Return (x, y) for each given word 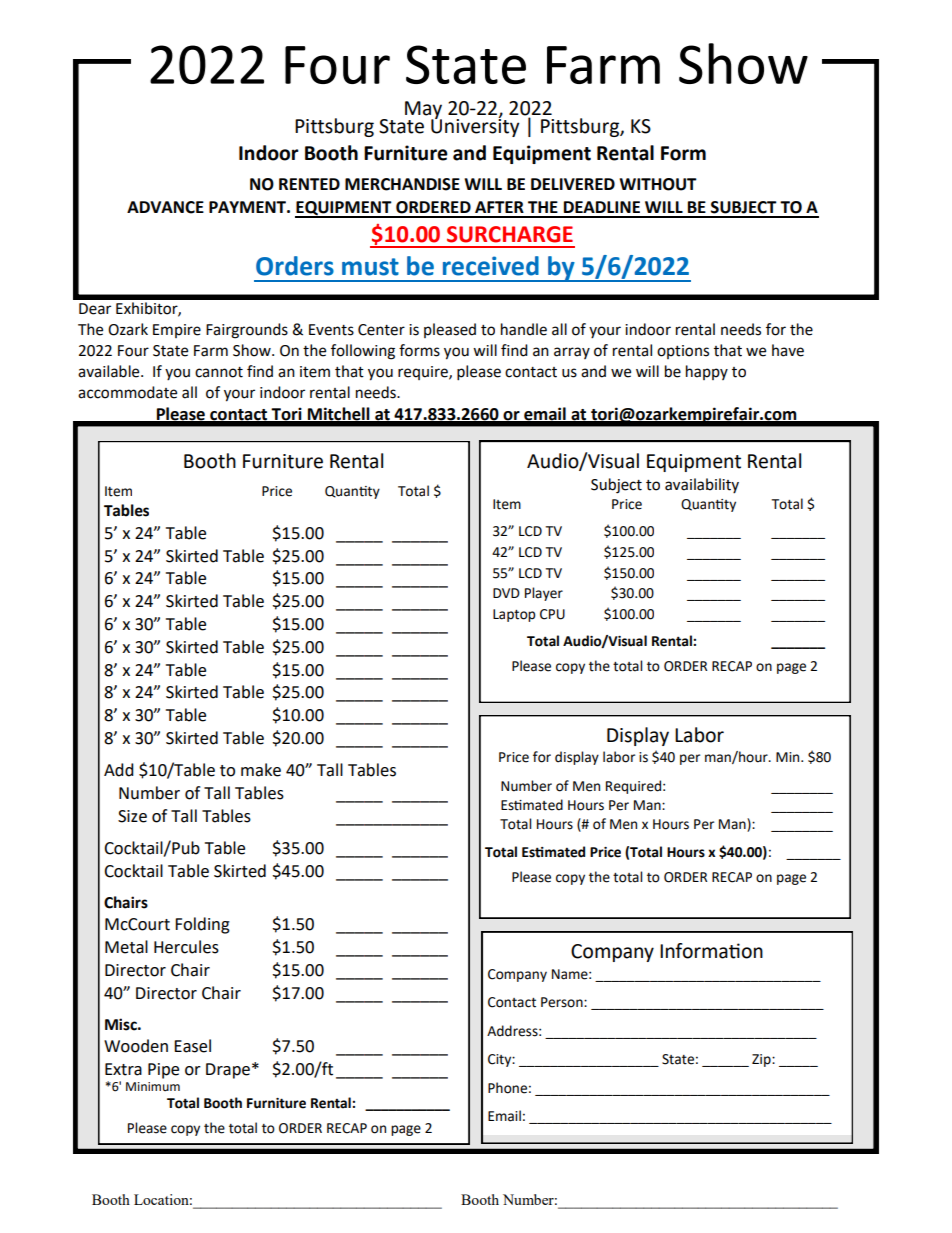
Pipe (163, 1071)
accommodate (127, 392)
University (475, 126)
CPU (552, 614)
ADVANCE (165, 207)
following (363, 352)
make (261, 770)
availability (702, 485)
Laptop (514, 615)
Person (563, 1002)
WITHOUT (658, 184)
